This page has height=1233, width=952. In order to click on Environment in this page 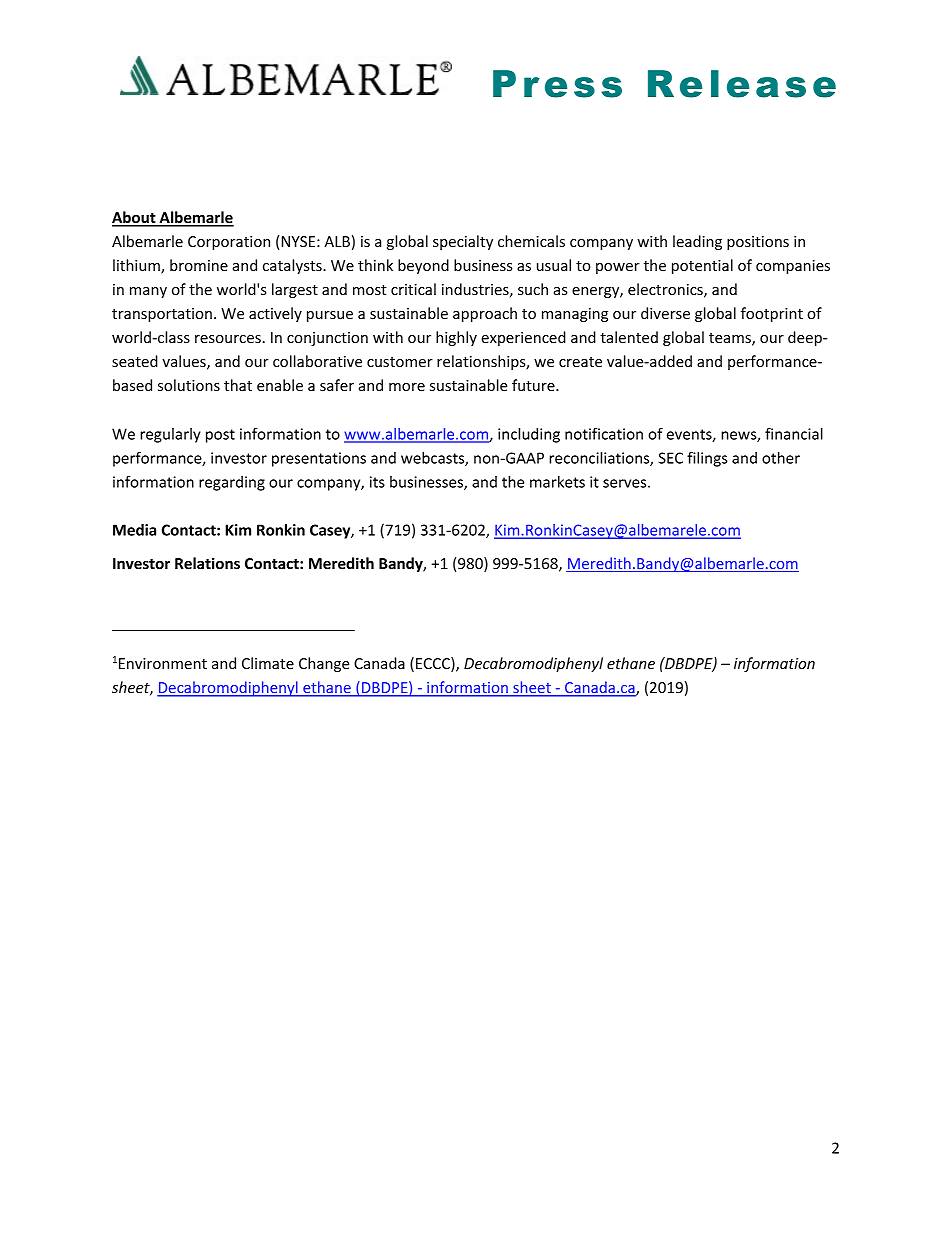, I will do `click(161, 663)`.
